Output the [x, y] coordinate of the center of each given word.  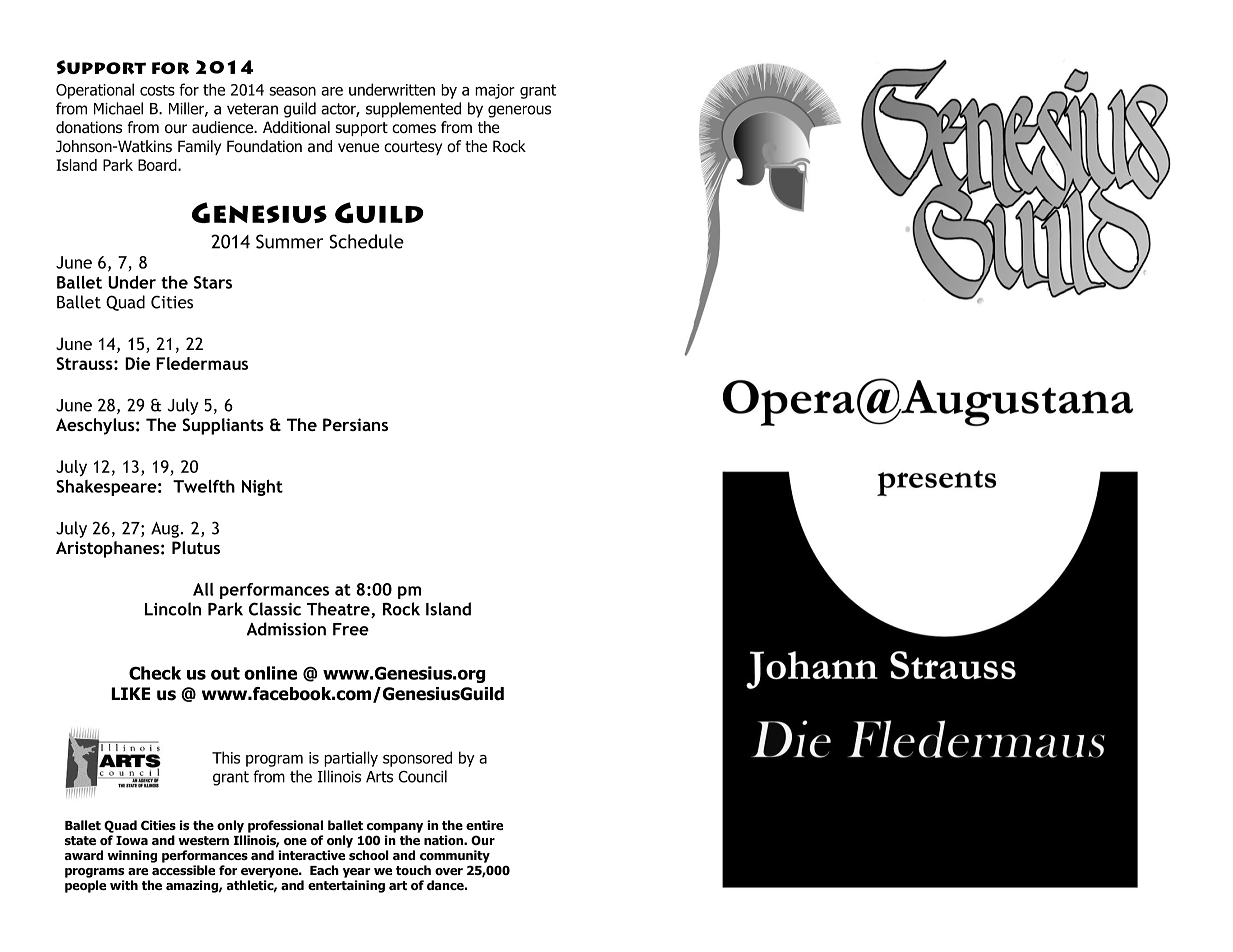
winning [132, 856]
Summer [289, 241]
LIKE [130, 693]
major [495, 91]
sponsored [417, 759]
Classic [275, 609]
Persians [355, 424]
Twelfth [204, 486]
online [270, 673]
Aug [165, 530]
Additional [296, 127]
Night [262, 487]
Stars [213, 282]
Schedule [366, 241]
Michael [118, 108]
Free [351, 629]
